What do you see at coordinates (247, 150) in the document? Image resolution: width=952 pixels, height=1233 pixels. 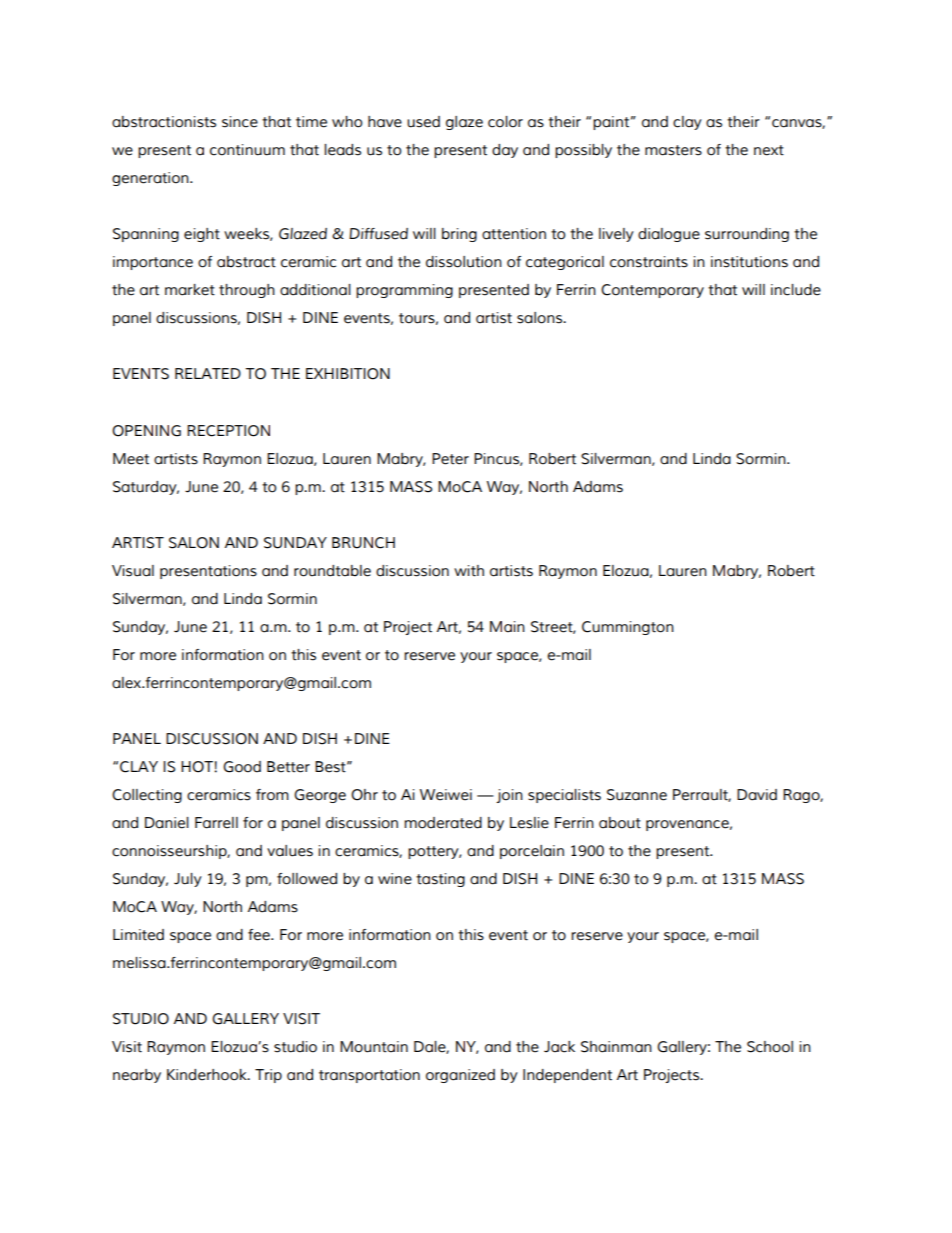 I see `continuum` at bounding box center [247, 150].
